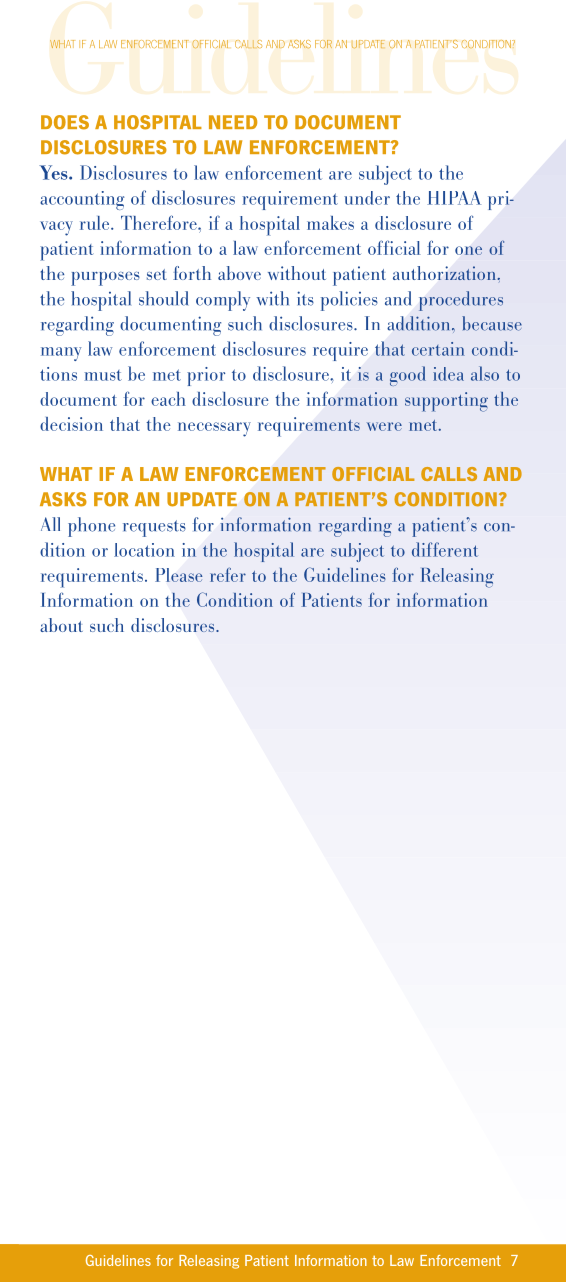 The width and height of the page is (566, 1282). What do you see at coordinates (228, 574) in the page?
I see `refer` at bounding box center [228, 574].
